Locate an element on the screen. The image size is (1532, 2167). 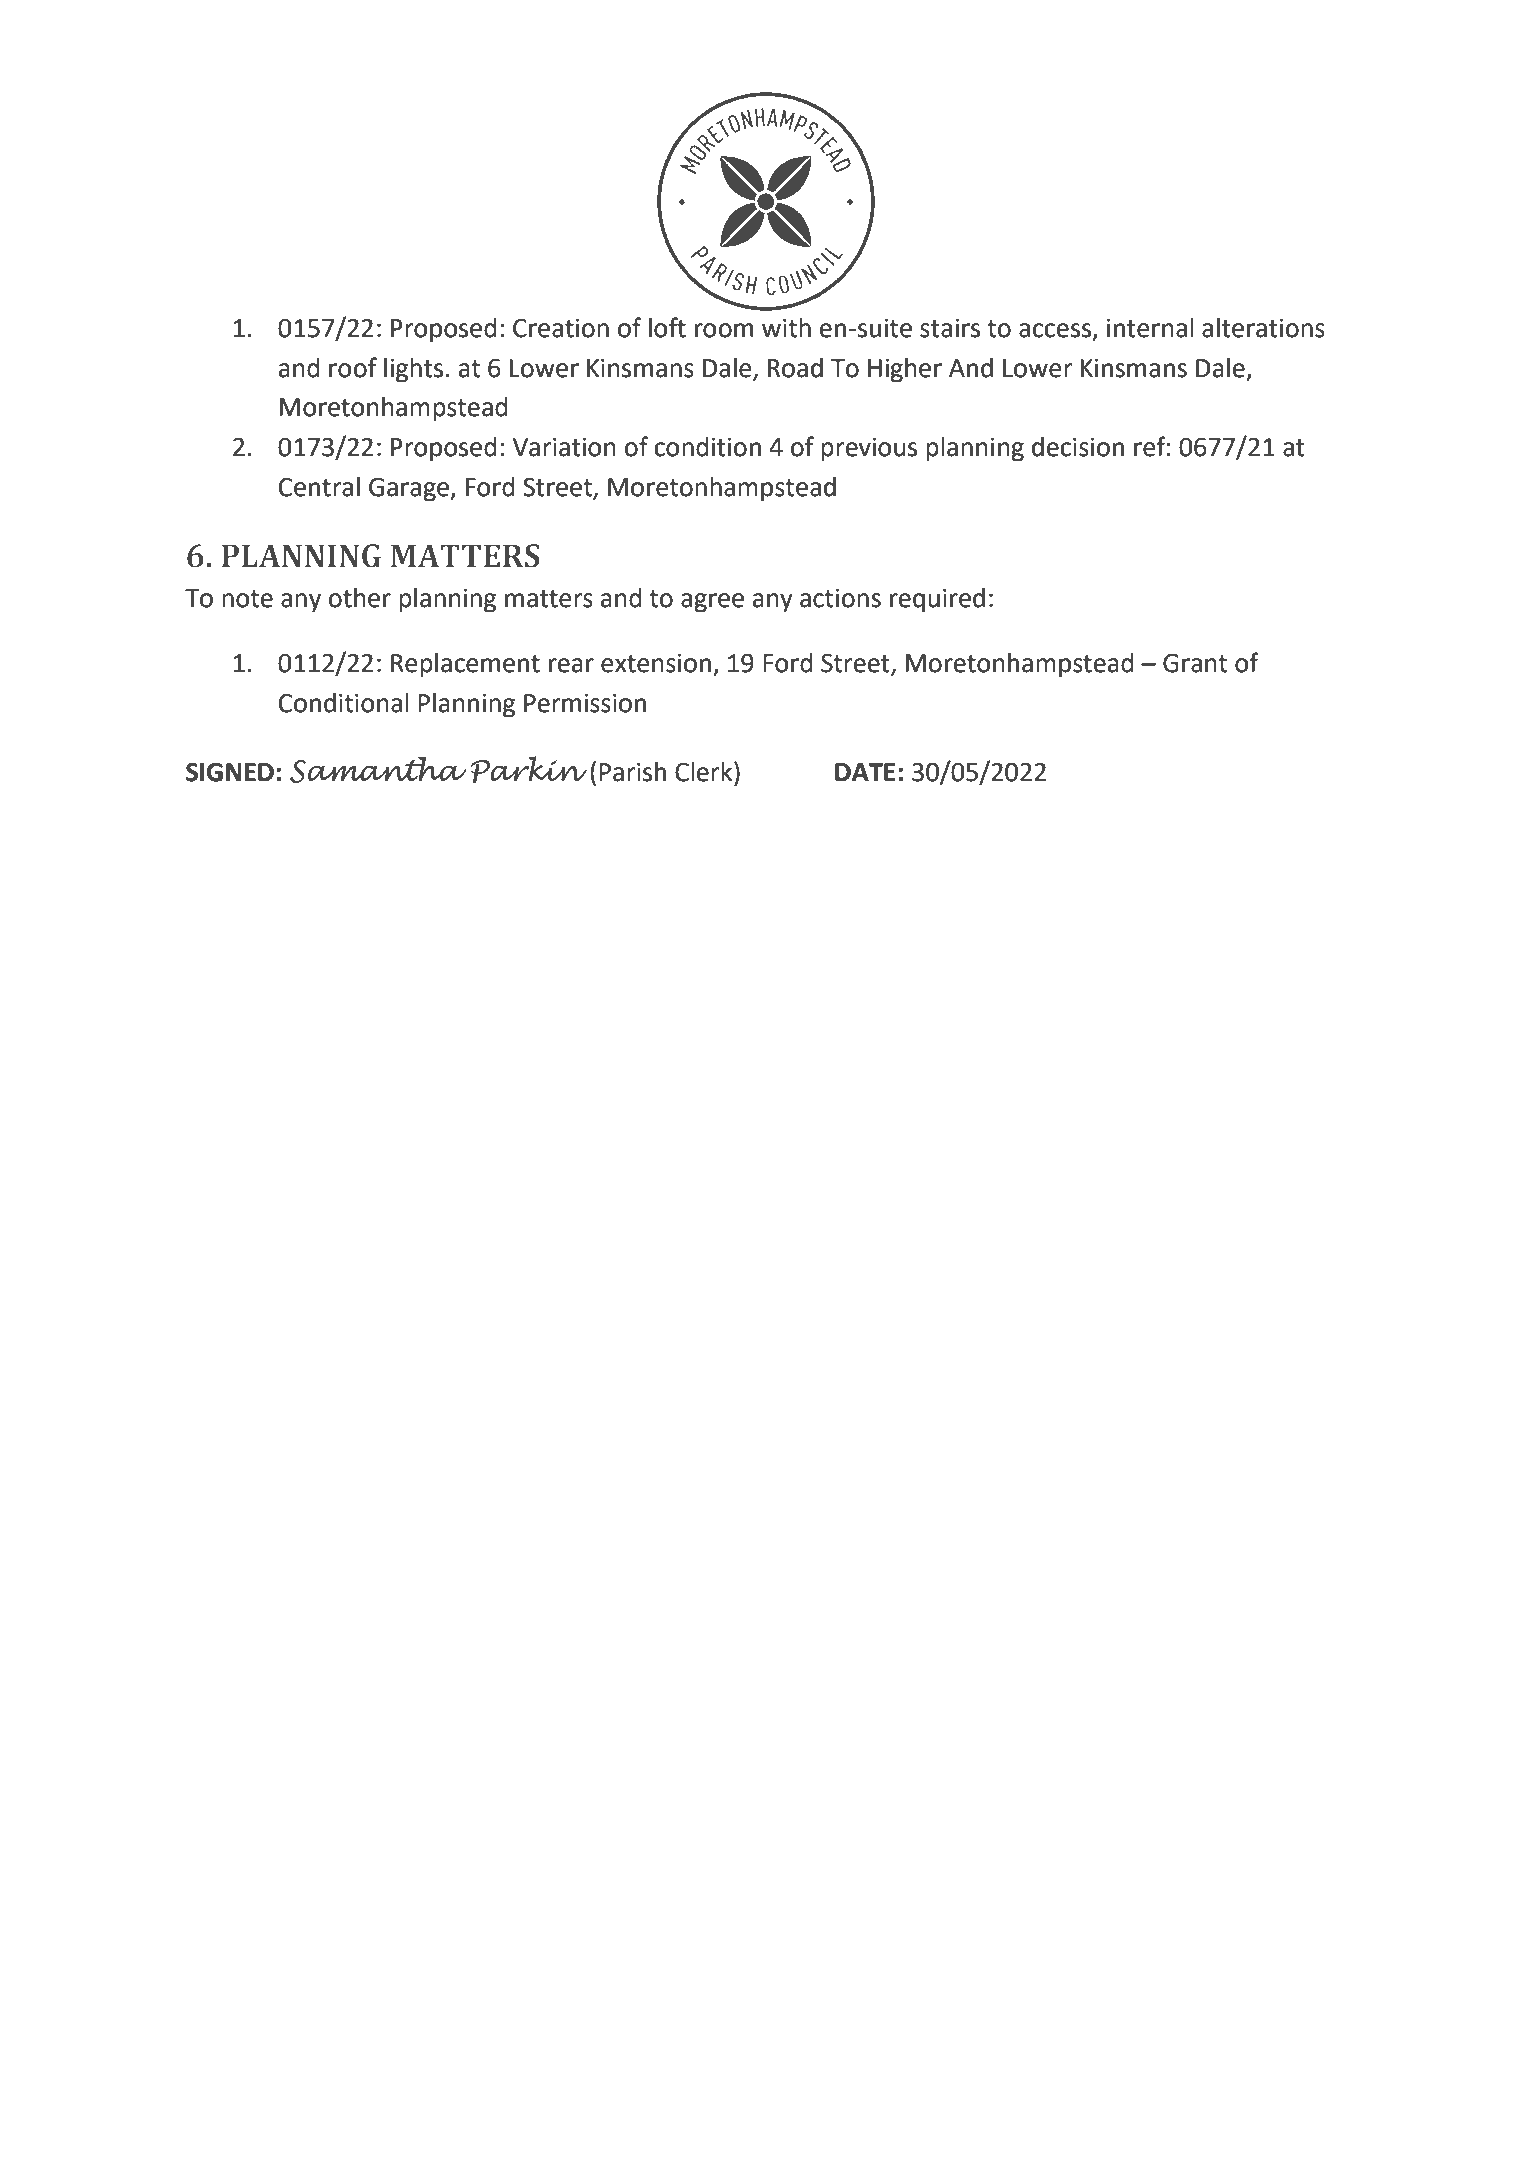
previous is located at coordinates (869, 449).
